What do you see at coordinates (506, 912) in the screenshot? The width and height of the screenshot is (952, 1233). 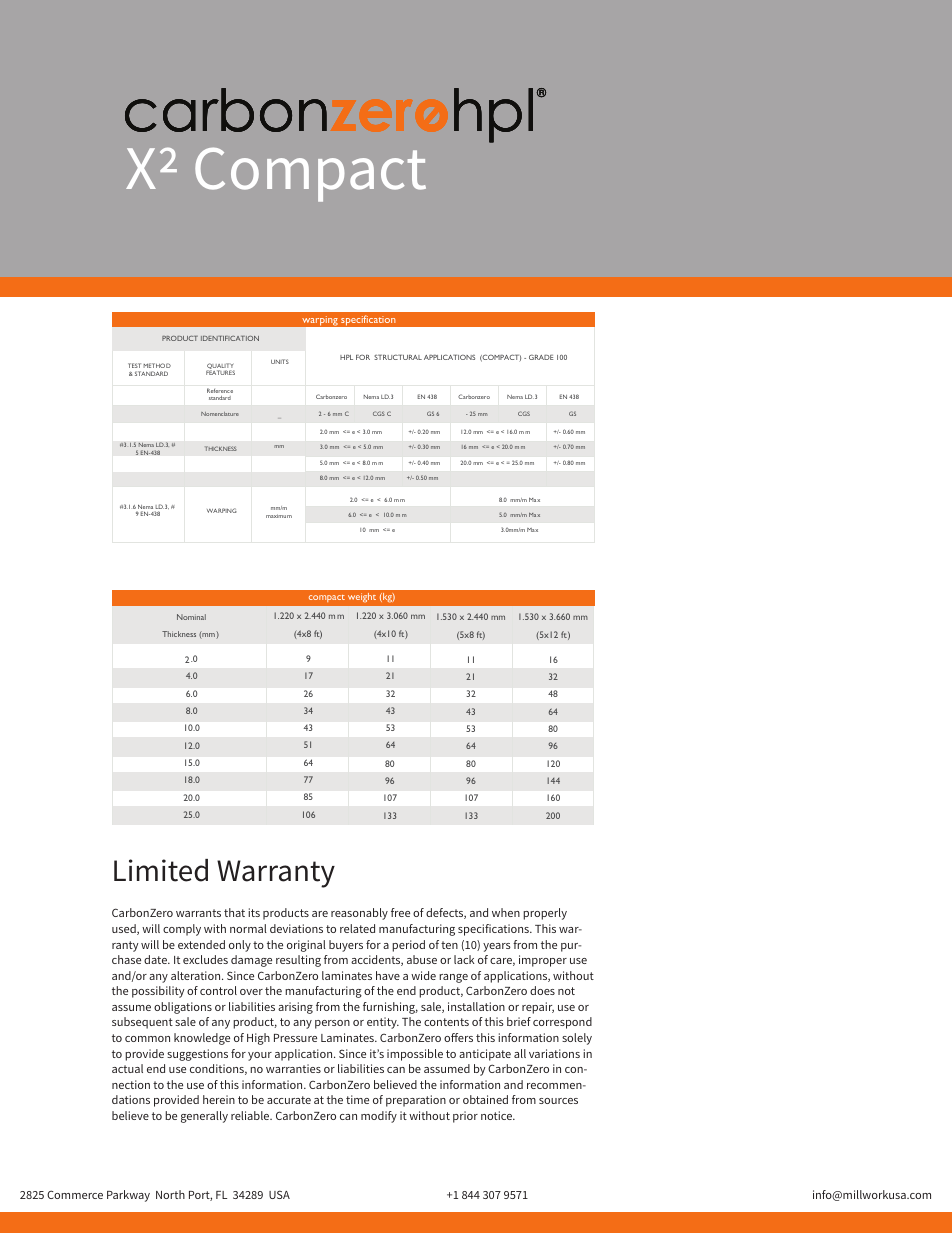 I see `when` at bounding box center [506, 912].
